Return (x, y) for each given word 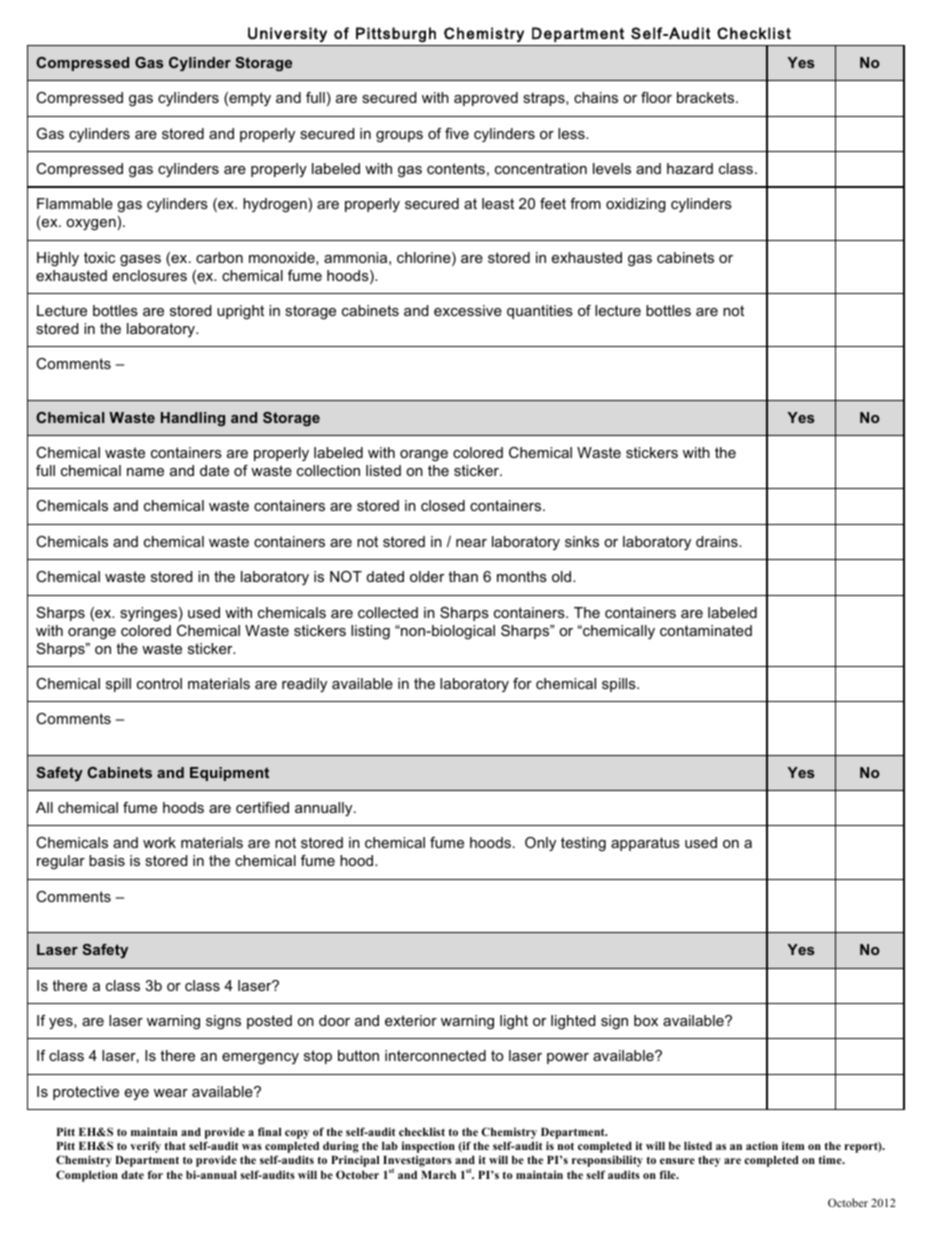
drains (718, 541)
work (159, 842)
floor (656, 97)
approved (486, 99)
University (287, 34)
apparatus (645, 844)
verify (145, 1147)
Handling (193, 419)
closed (443, 505)
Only (540, 844)
